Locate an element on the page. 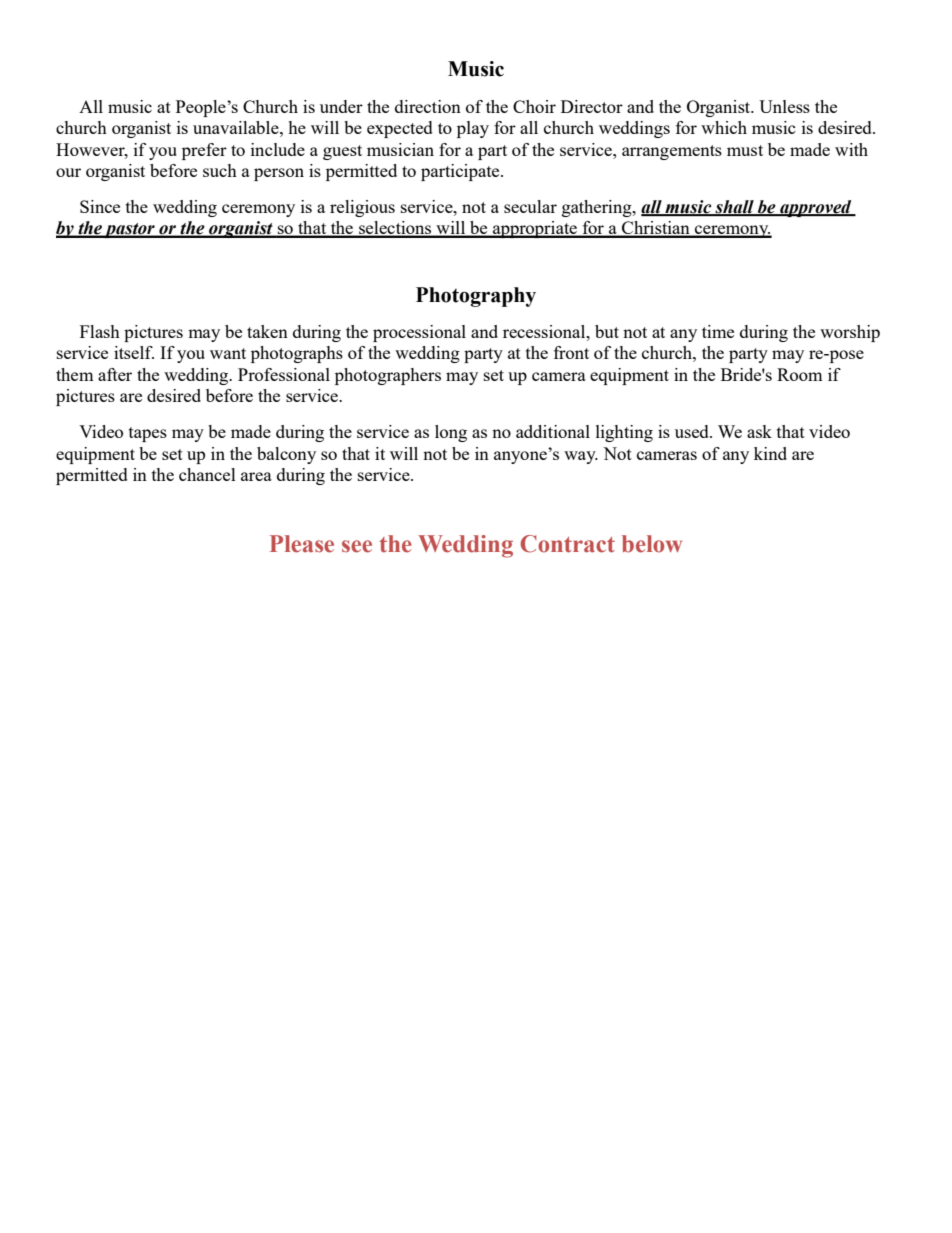 The width and height of the image is (952, 1233). which is located at coordinates (724, 127).
